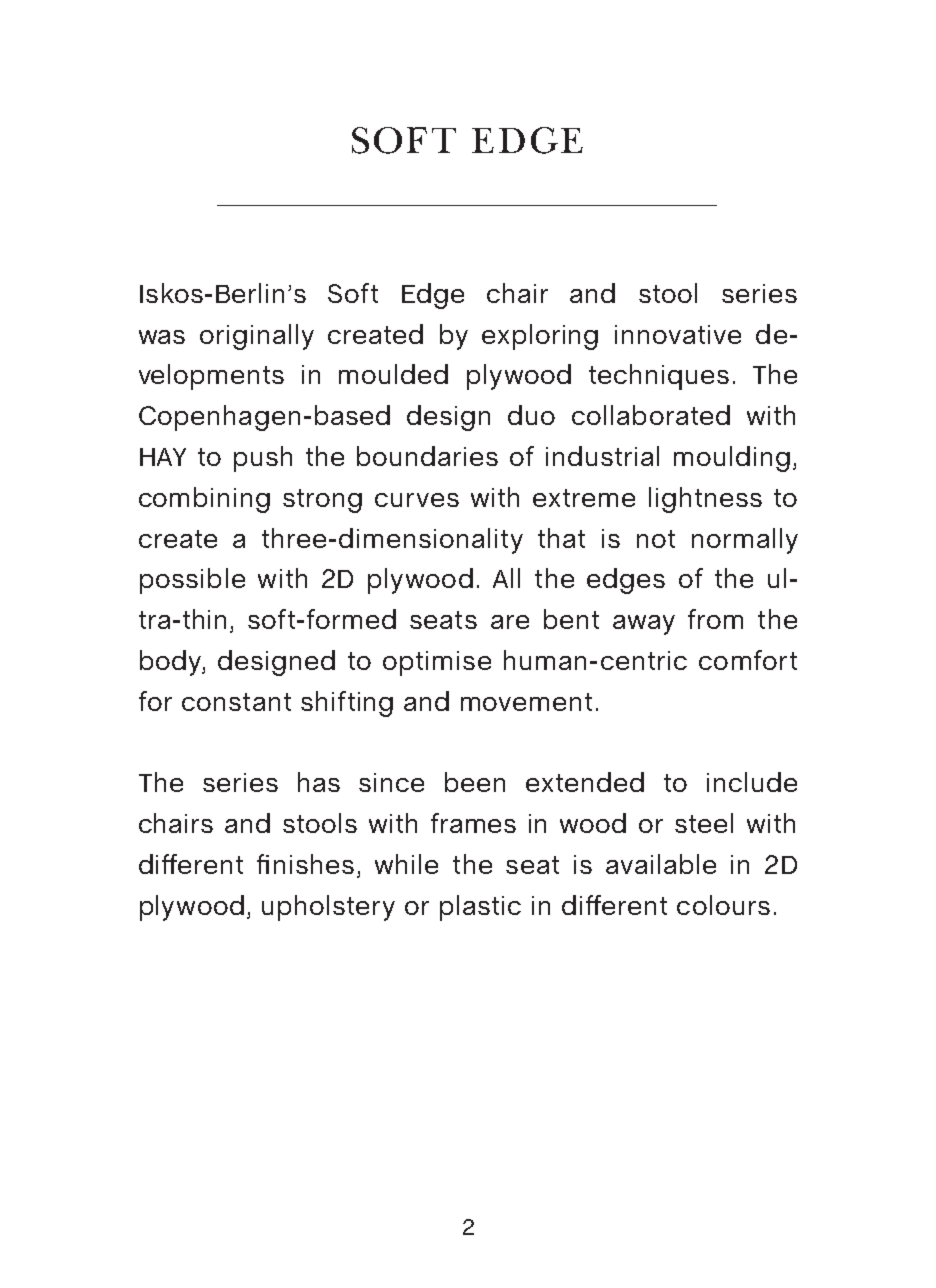 This screenshot has height=1288, width=936. What do you see at coordinates (510, 622) in the screenshot?
I see `are` at bounding box center [510, 622].
